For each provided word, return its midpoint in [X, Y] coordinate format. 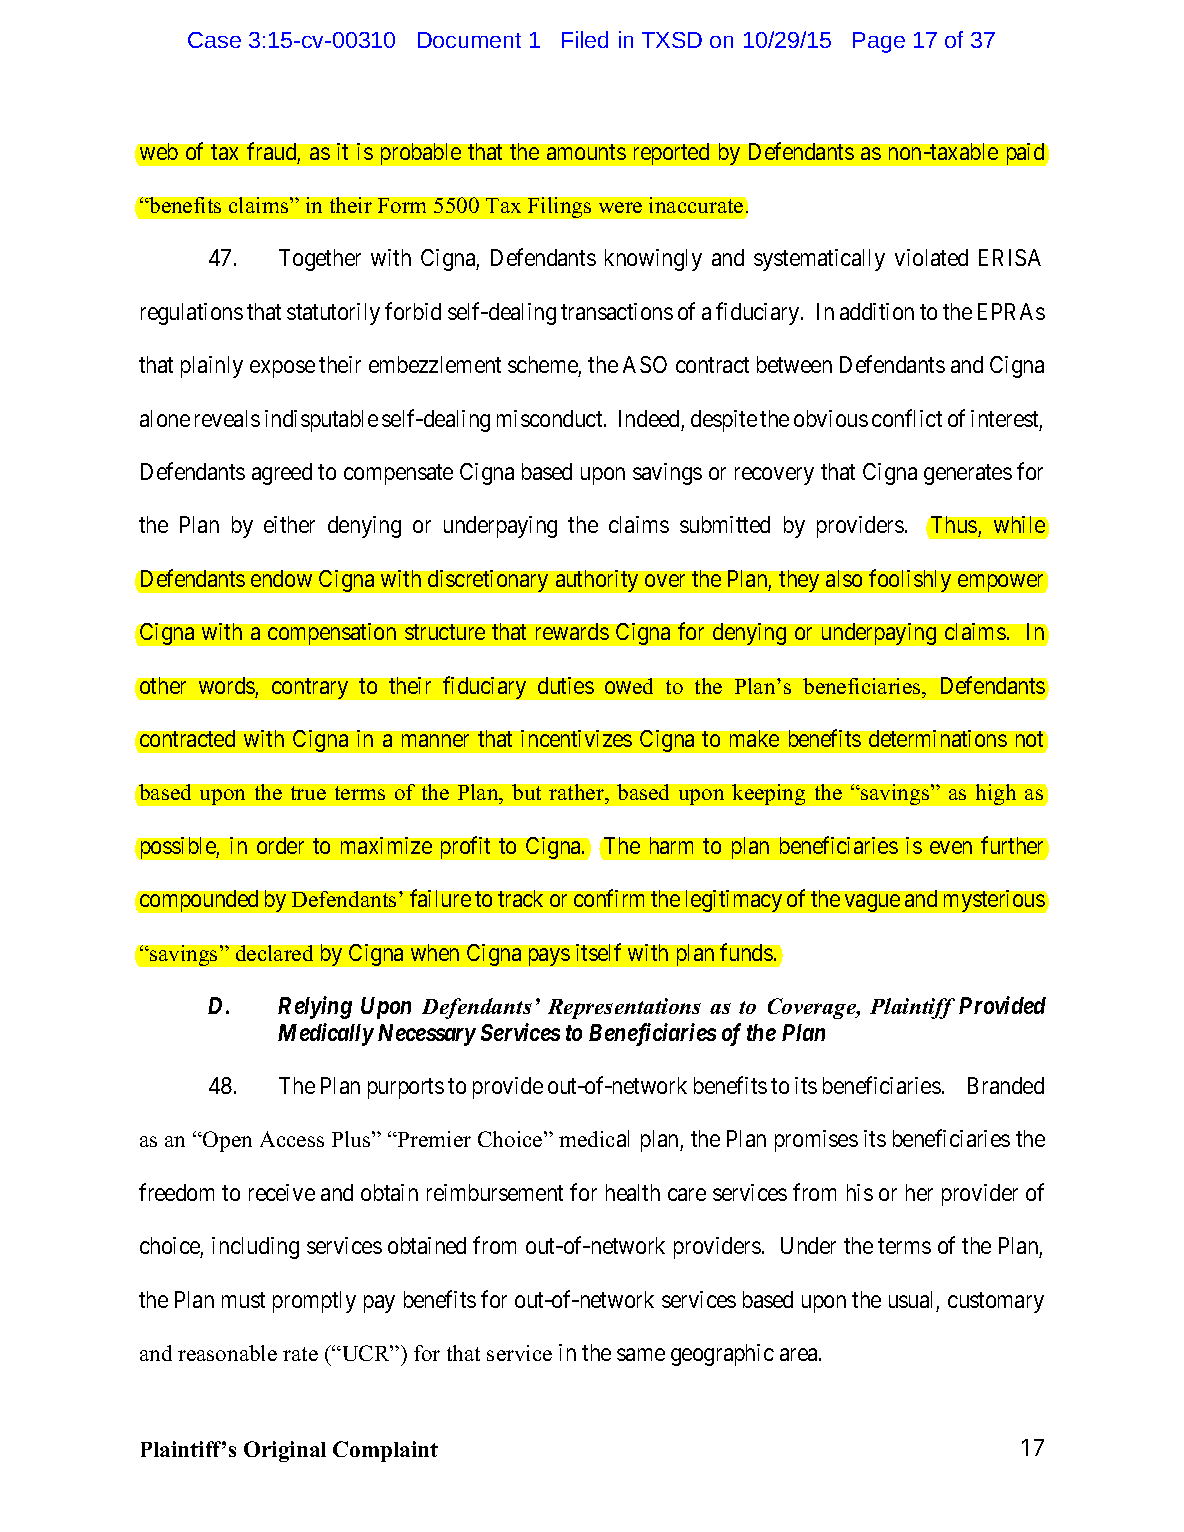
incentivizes [576, 738]
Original [285, 1451]
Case [214, 40]
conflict [907, 418]
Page [879, 42]
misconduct [551, 418]
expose [282, 369]
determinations [938, 738]
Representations [624, 1008]
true [308, 793]
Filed [585, 39]
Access [292, 1139]
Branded [1006, 1085]
